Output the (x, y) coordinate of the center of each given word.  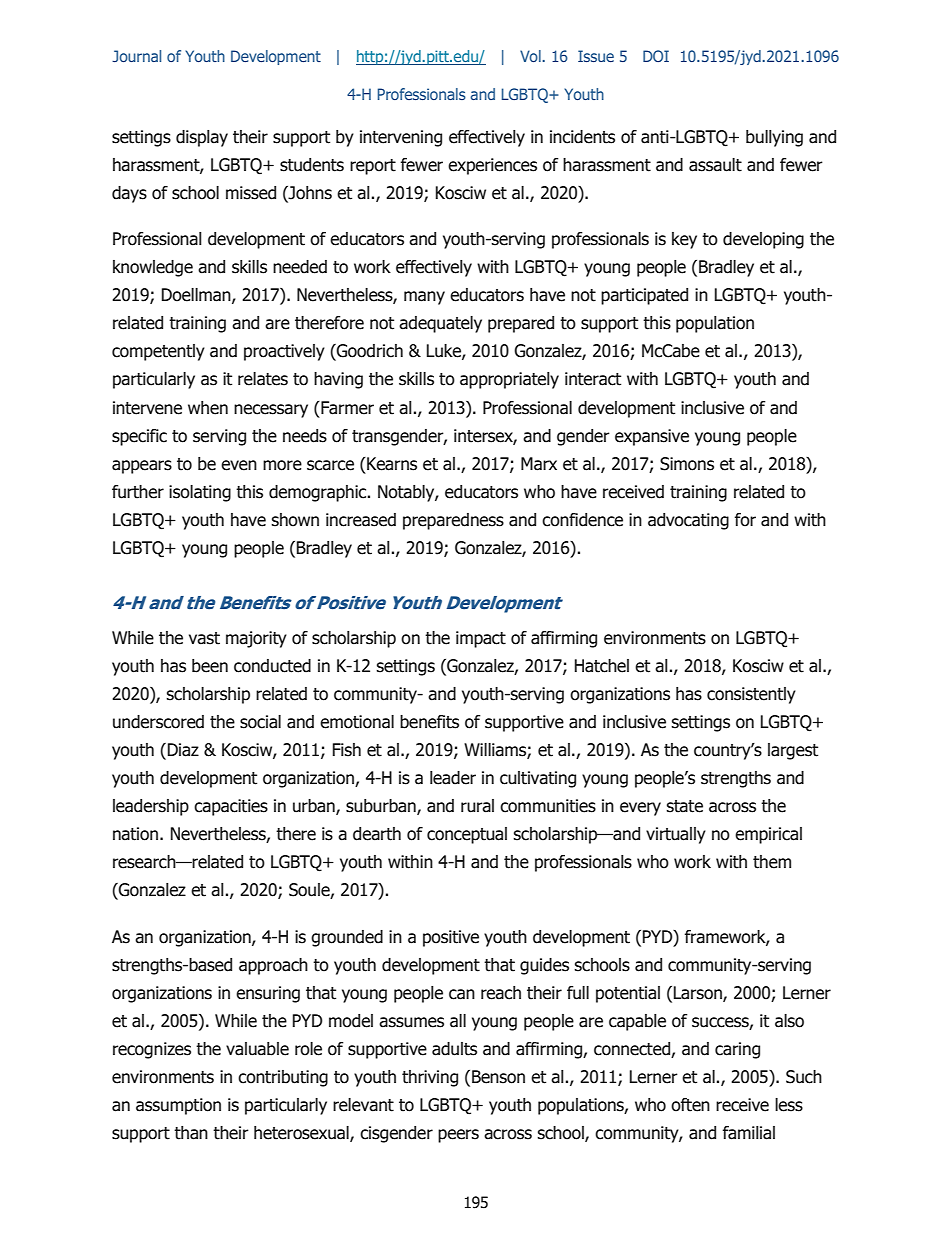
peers (458, 1136)
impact (481, 639)
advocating (688, 521)
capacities (231, 807)
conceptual (467, 835)
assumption (178, 1106)
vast (204, 638)
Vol (531, 56)
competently (158, 352)
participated (644, 296)
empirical (768, 835)
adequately (440, 324)
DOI (656, 56)
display (202, 138)
